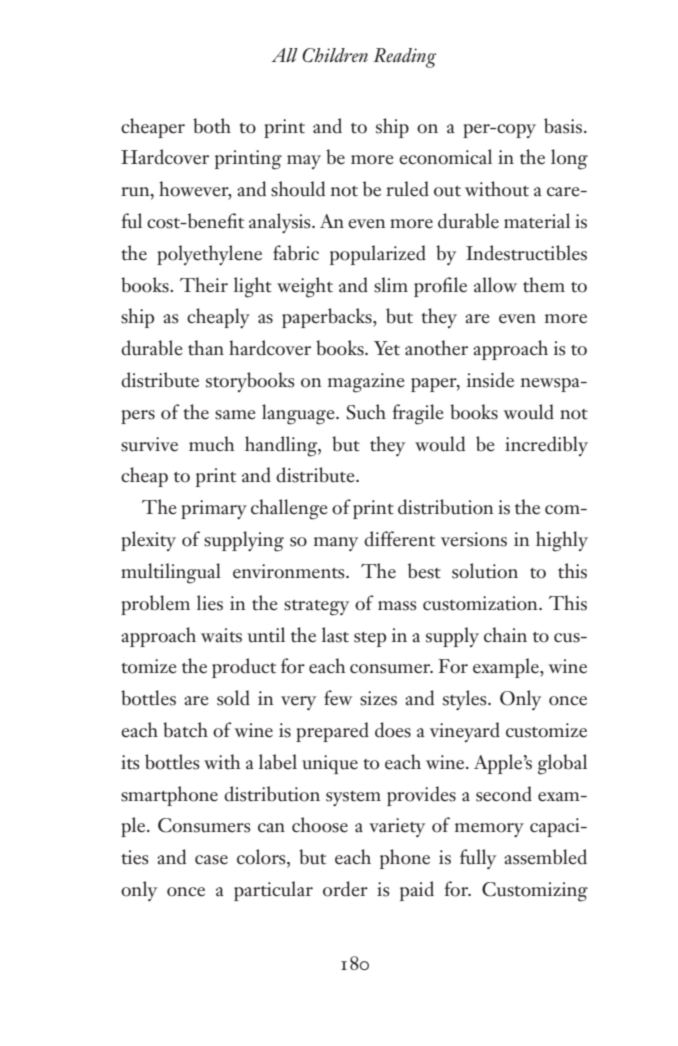 This image has width=678, height=1046. Describe the element at coordinates (345, 889) in the image. I see `order` at that location.
